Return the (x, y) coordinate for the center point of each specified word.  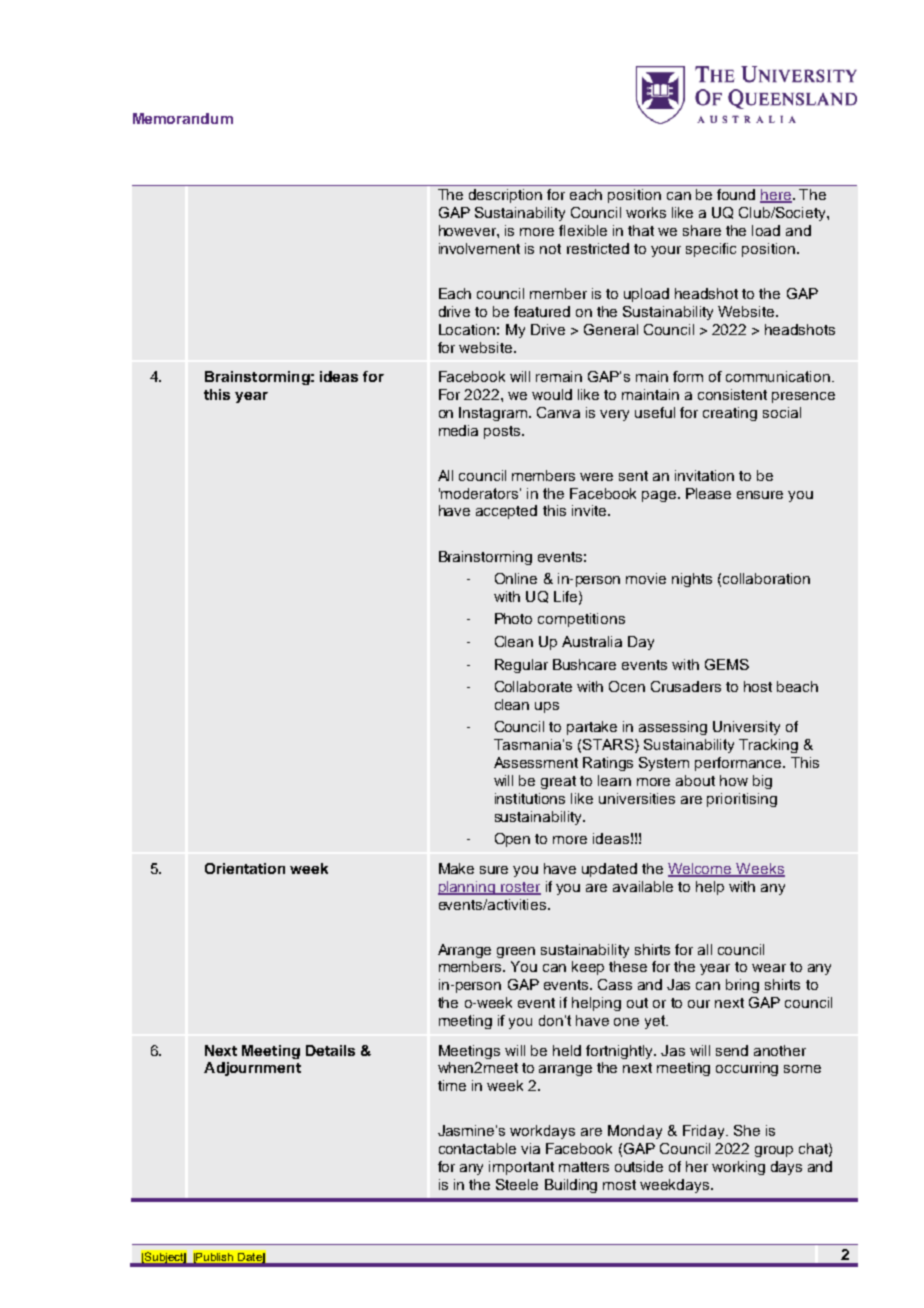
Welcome (701, 869)
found (736, 194)
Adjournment (252, 1069)
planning (468, 888)
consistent (732, 394)
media (458, 430)
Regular (521, 666)
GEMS (727, 664)
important (521, 1168)
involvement (479, 248)
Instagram (494, 414)
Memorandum (183, 118)
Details (330, 1050)
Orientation (245, 868)
